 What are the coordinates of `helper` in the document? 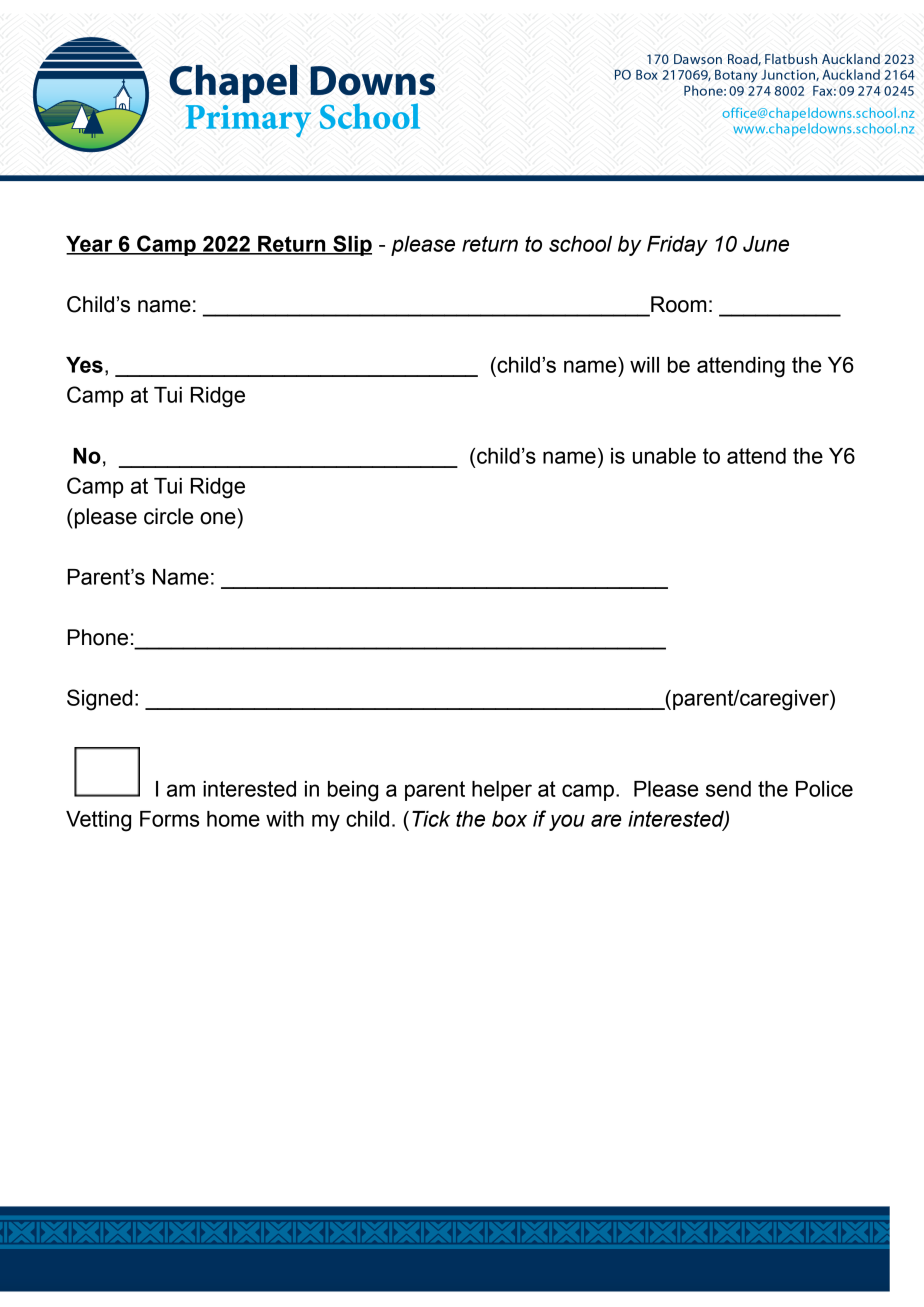 It's located at (502, 791).
